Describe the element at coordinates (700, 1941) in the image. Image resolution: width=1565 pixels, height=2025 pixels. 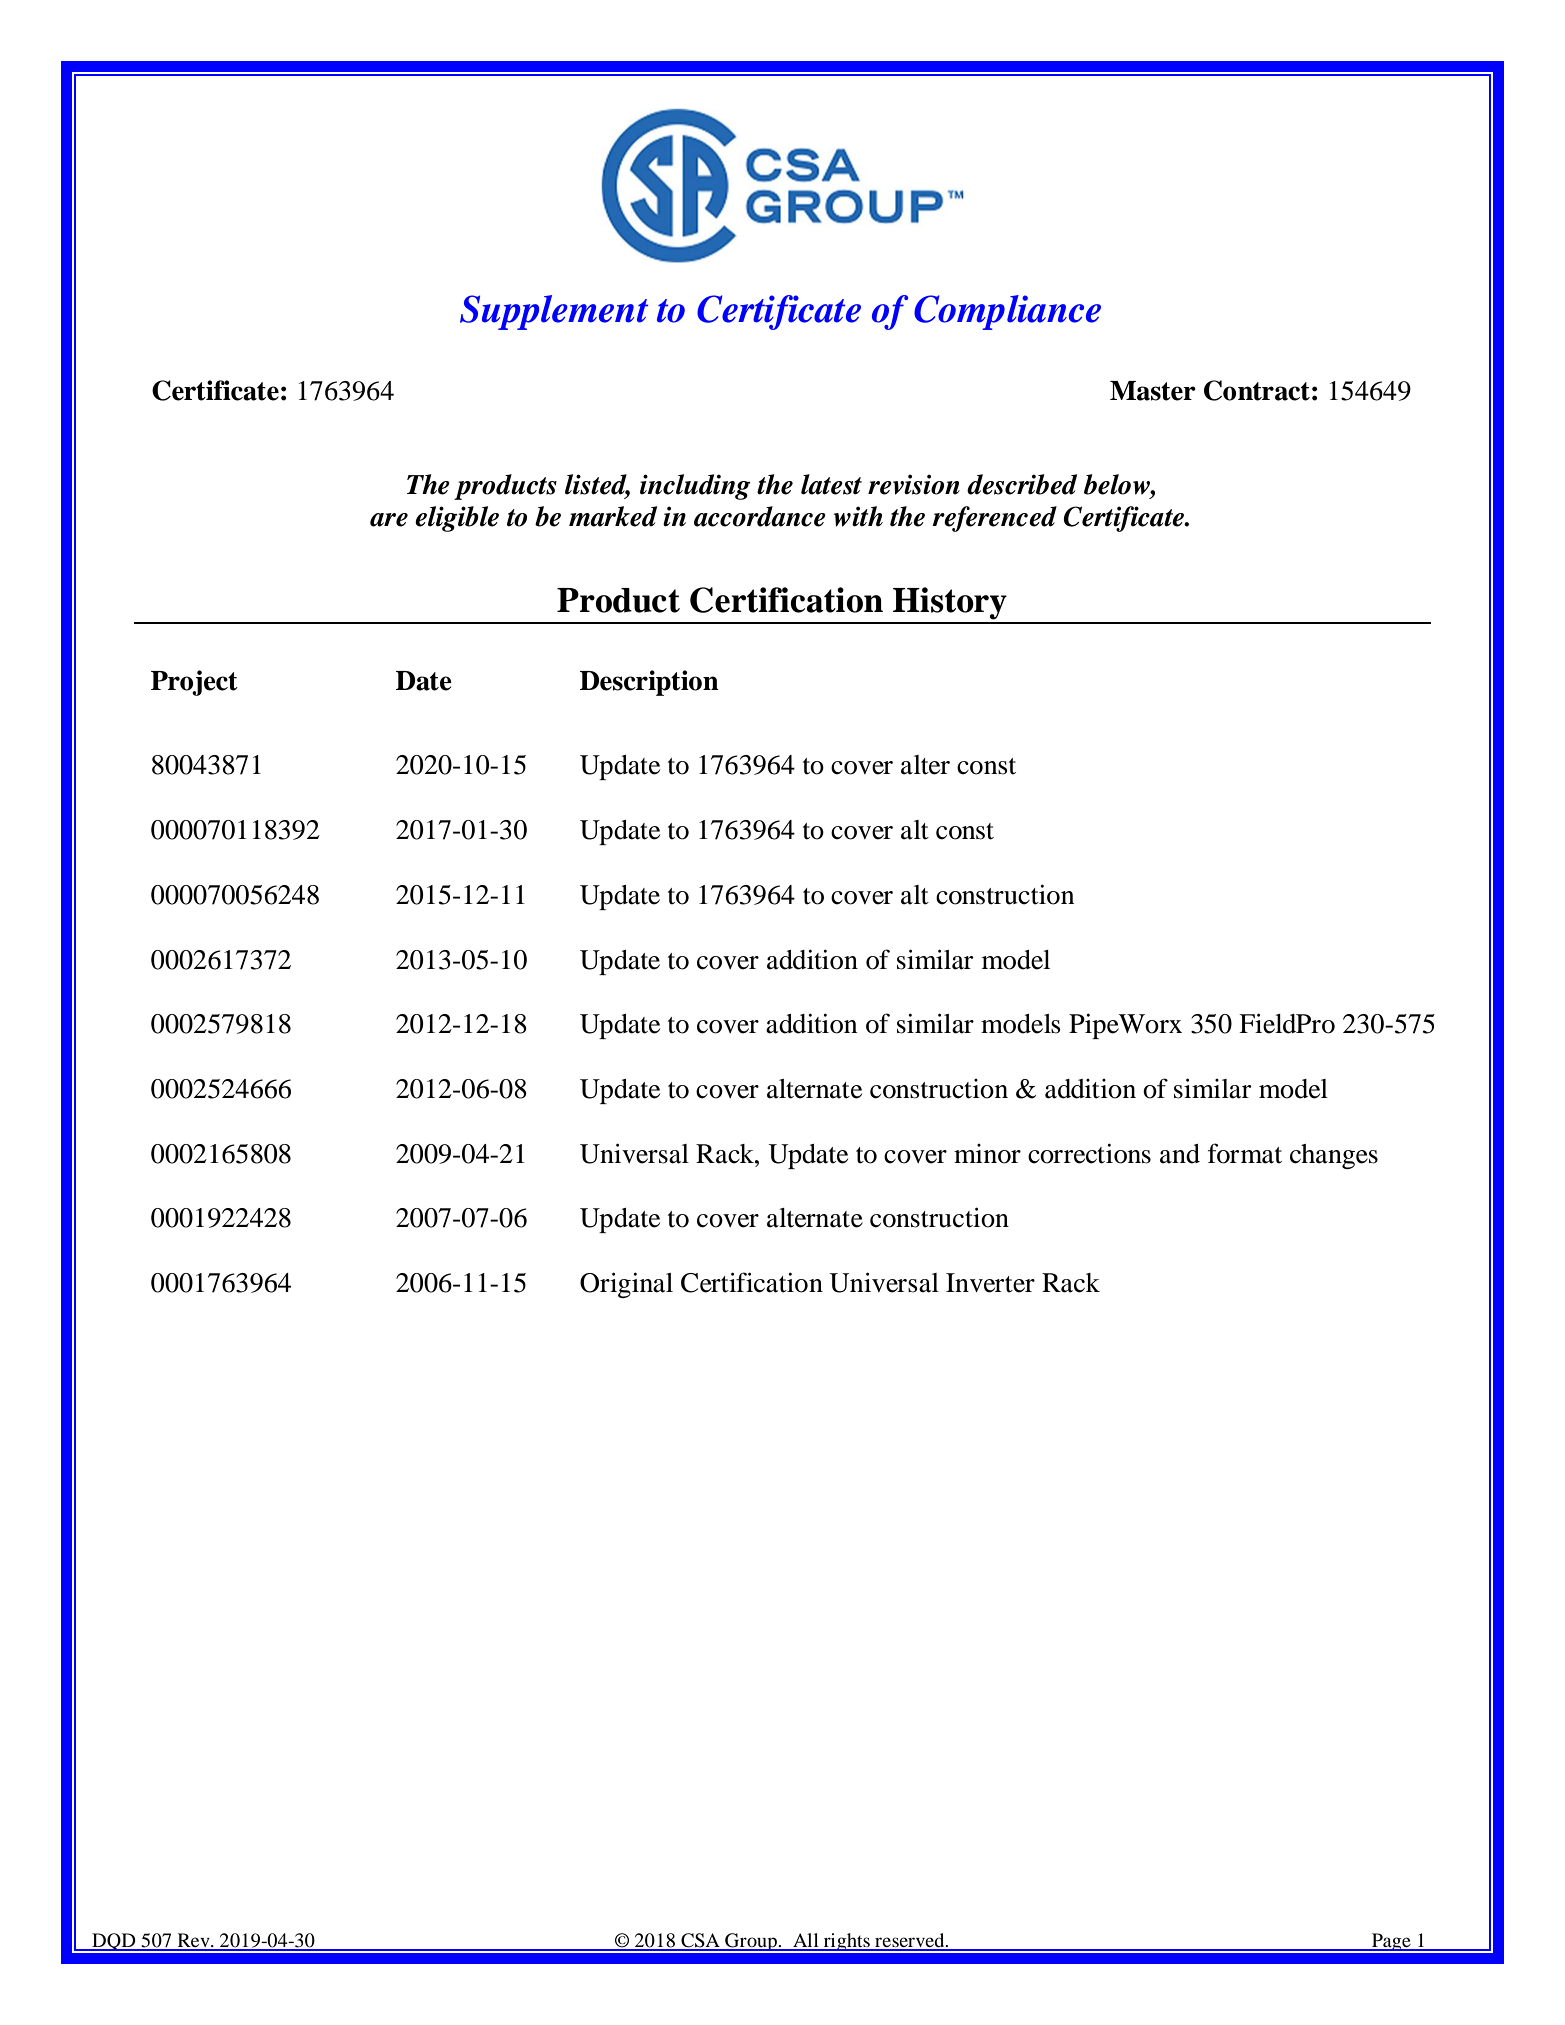
I see `CSA` at that location.
